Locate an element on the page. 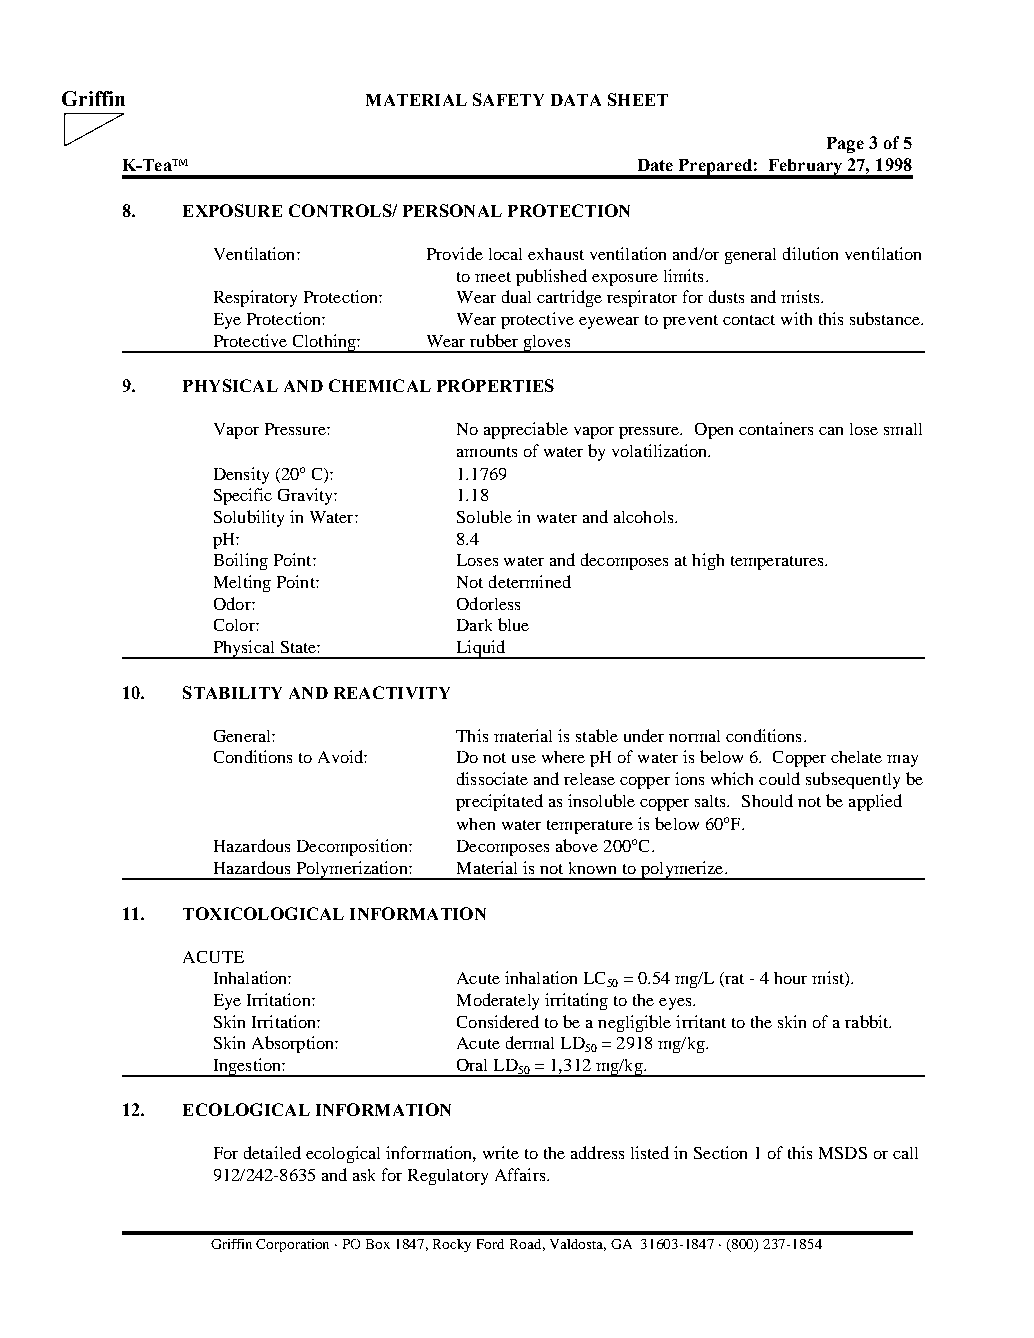  appreciable is located at coordinates (526, 430).
